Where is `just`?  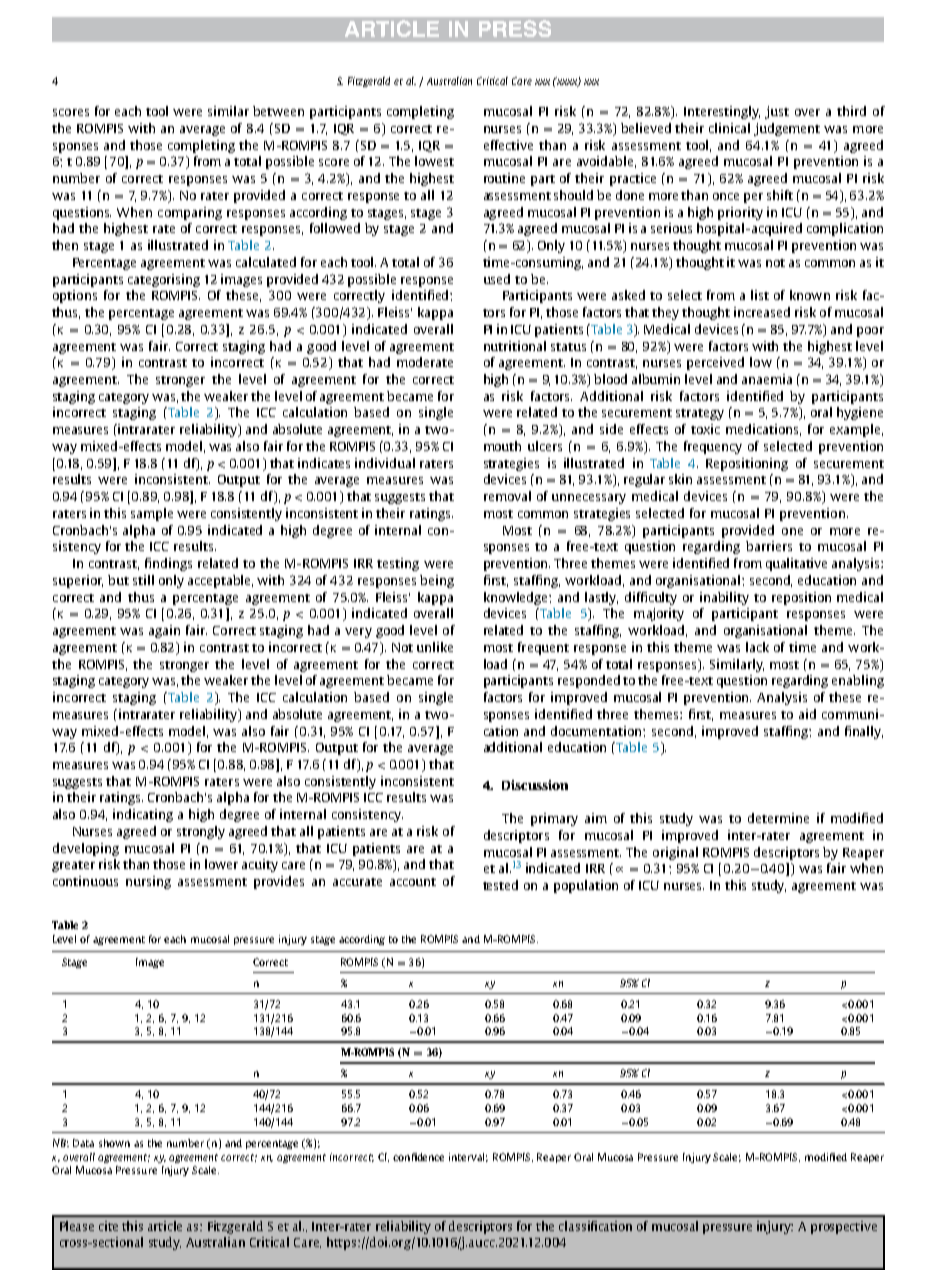
just is located at coordinates (777, 112).
